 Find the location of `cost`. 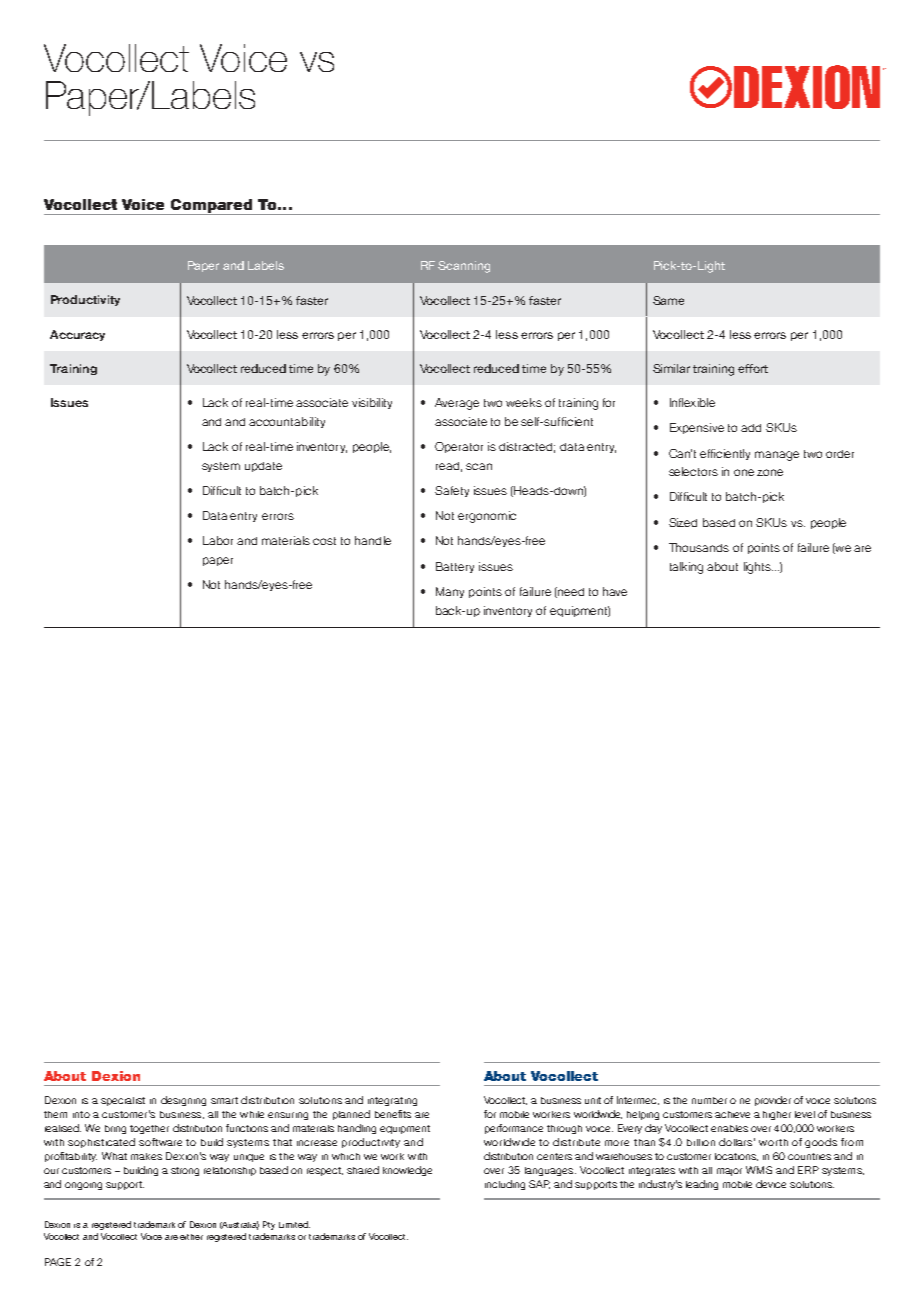

cost is located at coordinates (324, 541).
